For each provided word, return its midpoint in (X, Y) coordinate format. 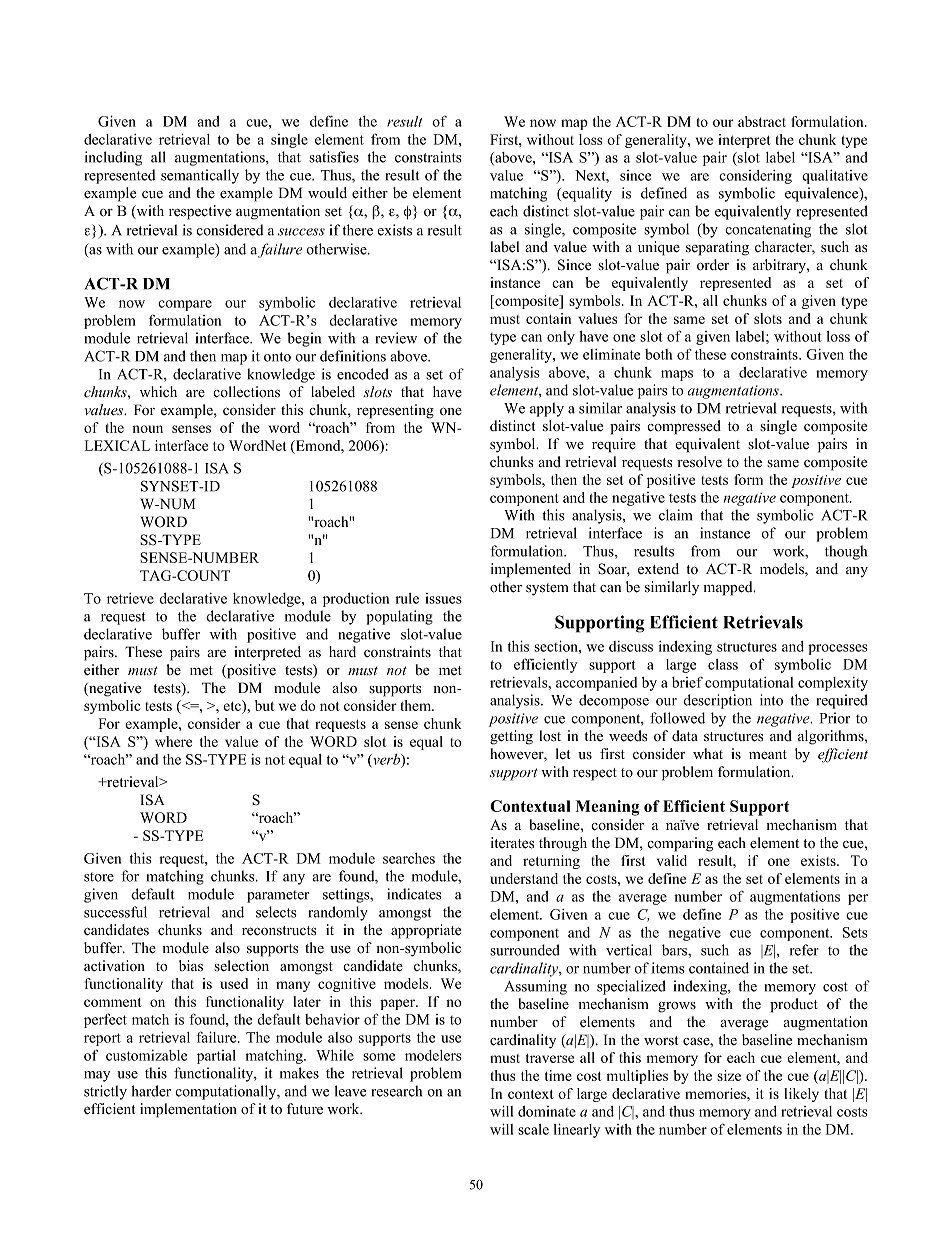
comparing (680, 844)
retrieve (130, 598)
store (99, 877)
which (158, 391)
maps (677, 375)
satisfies (334, 157)
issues (443, 598)
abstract (762, 121)
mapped (729, 588)
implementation (188, 1110)
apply (547, 409)
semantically (200, 176)
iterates (512, 843)
